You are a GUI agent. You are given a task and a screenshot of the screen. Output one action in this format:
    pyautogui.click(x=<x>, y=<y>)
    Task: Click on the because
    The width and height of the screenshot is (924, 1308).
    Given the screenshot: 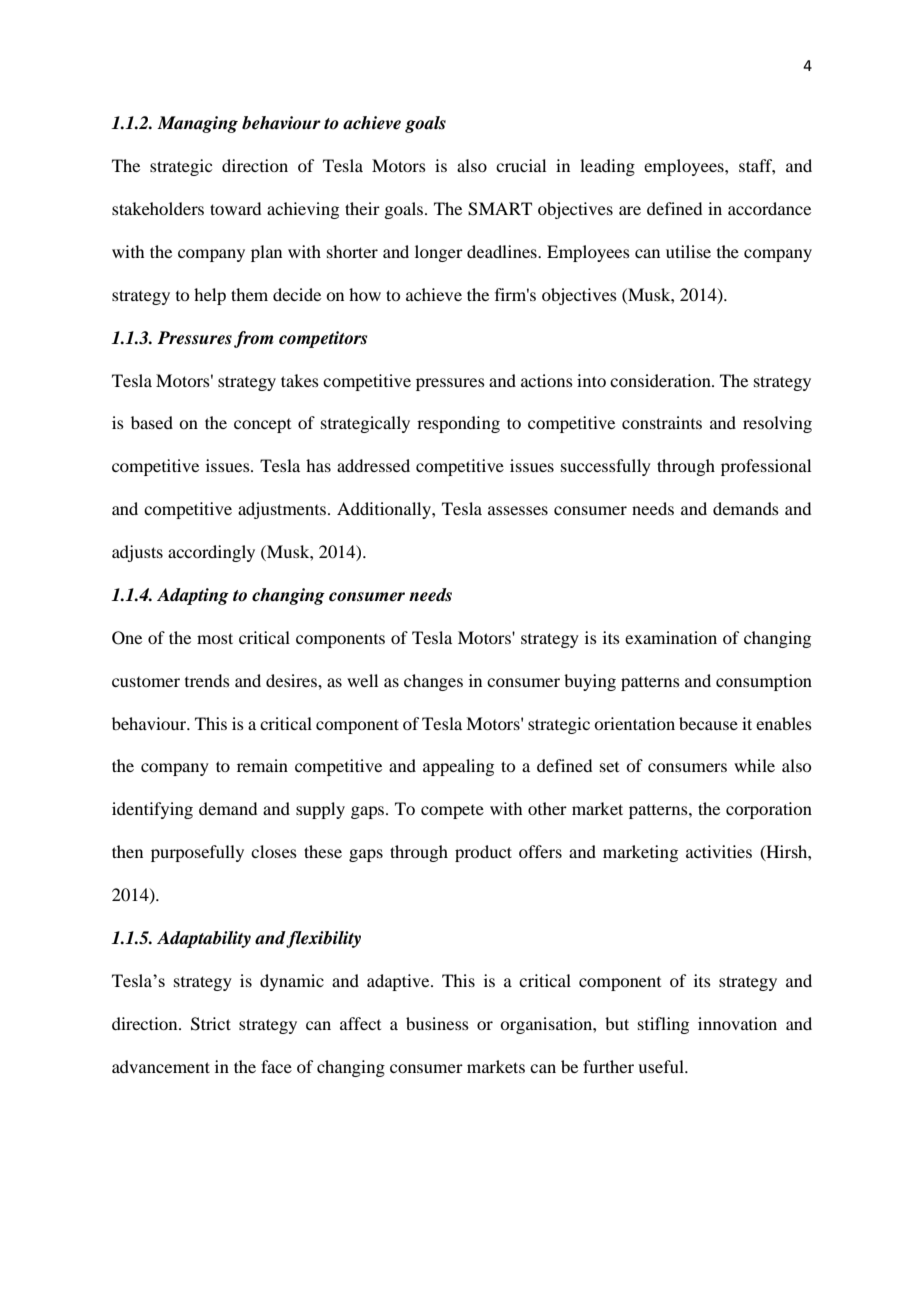 What is the action you would take?
    pyautogui.click(x=708, y=723)
